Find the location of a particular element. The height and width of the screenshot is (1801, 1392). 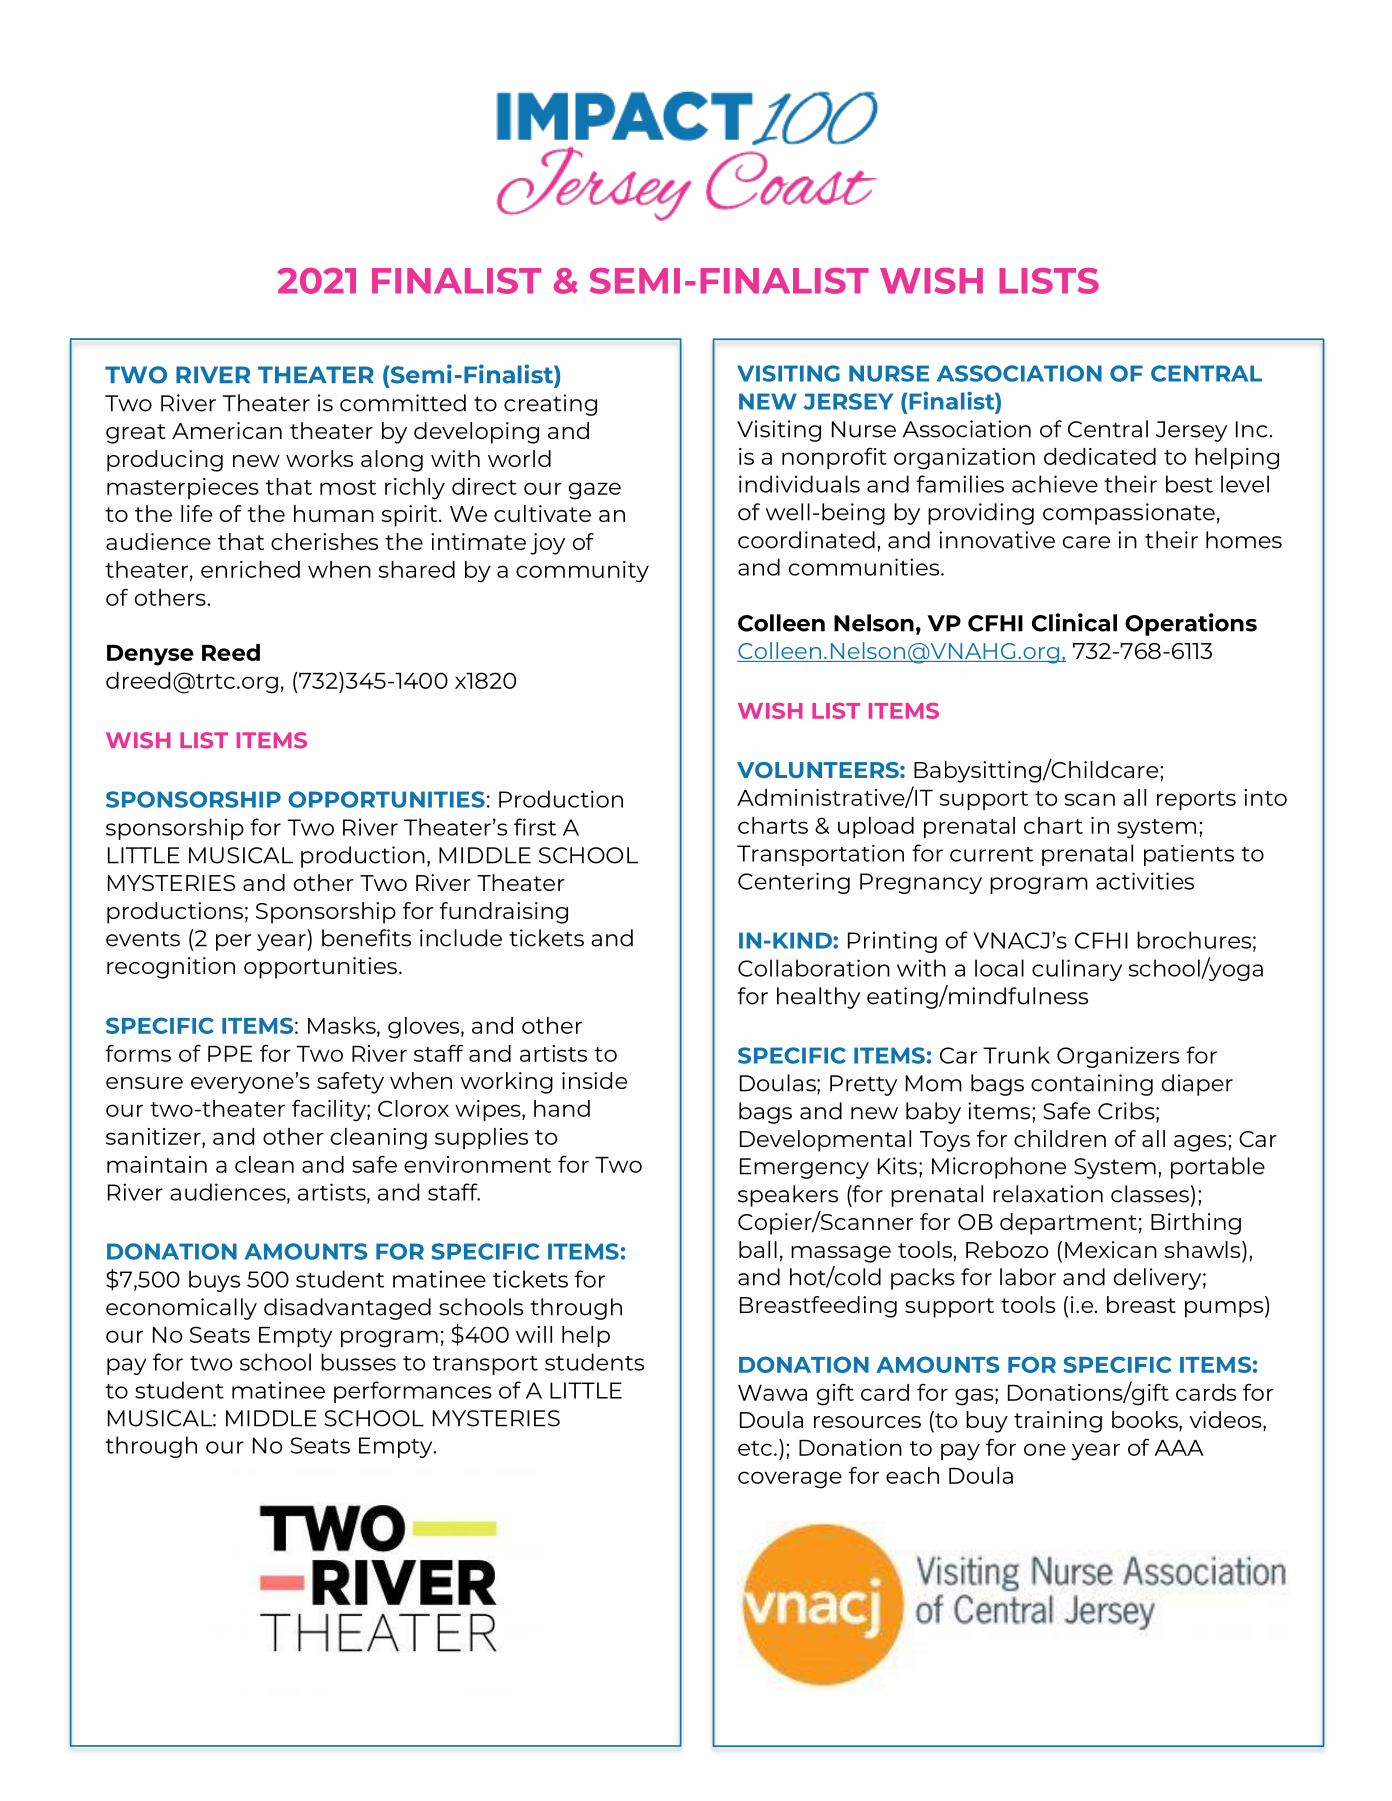

AAA is located at coordinates (1179, 1448).
